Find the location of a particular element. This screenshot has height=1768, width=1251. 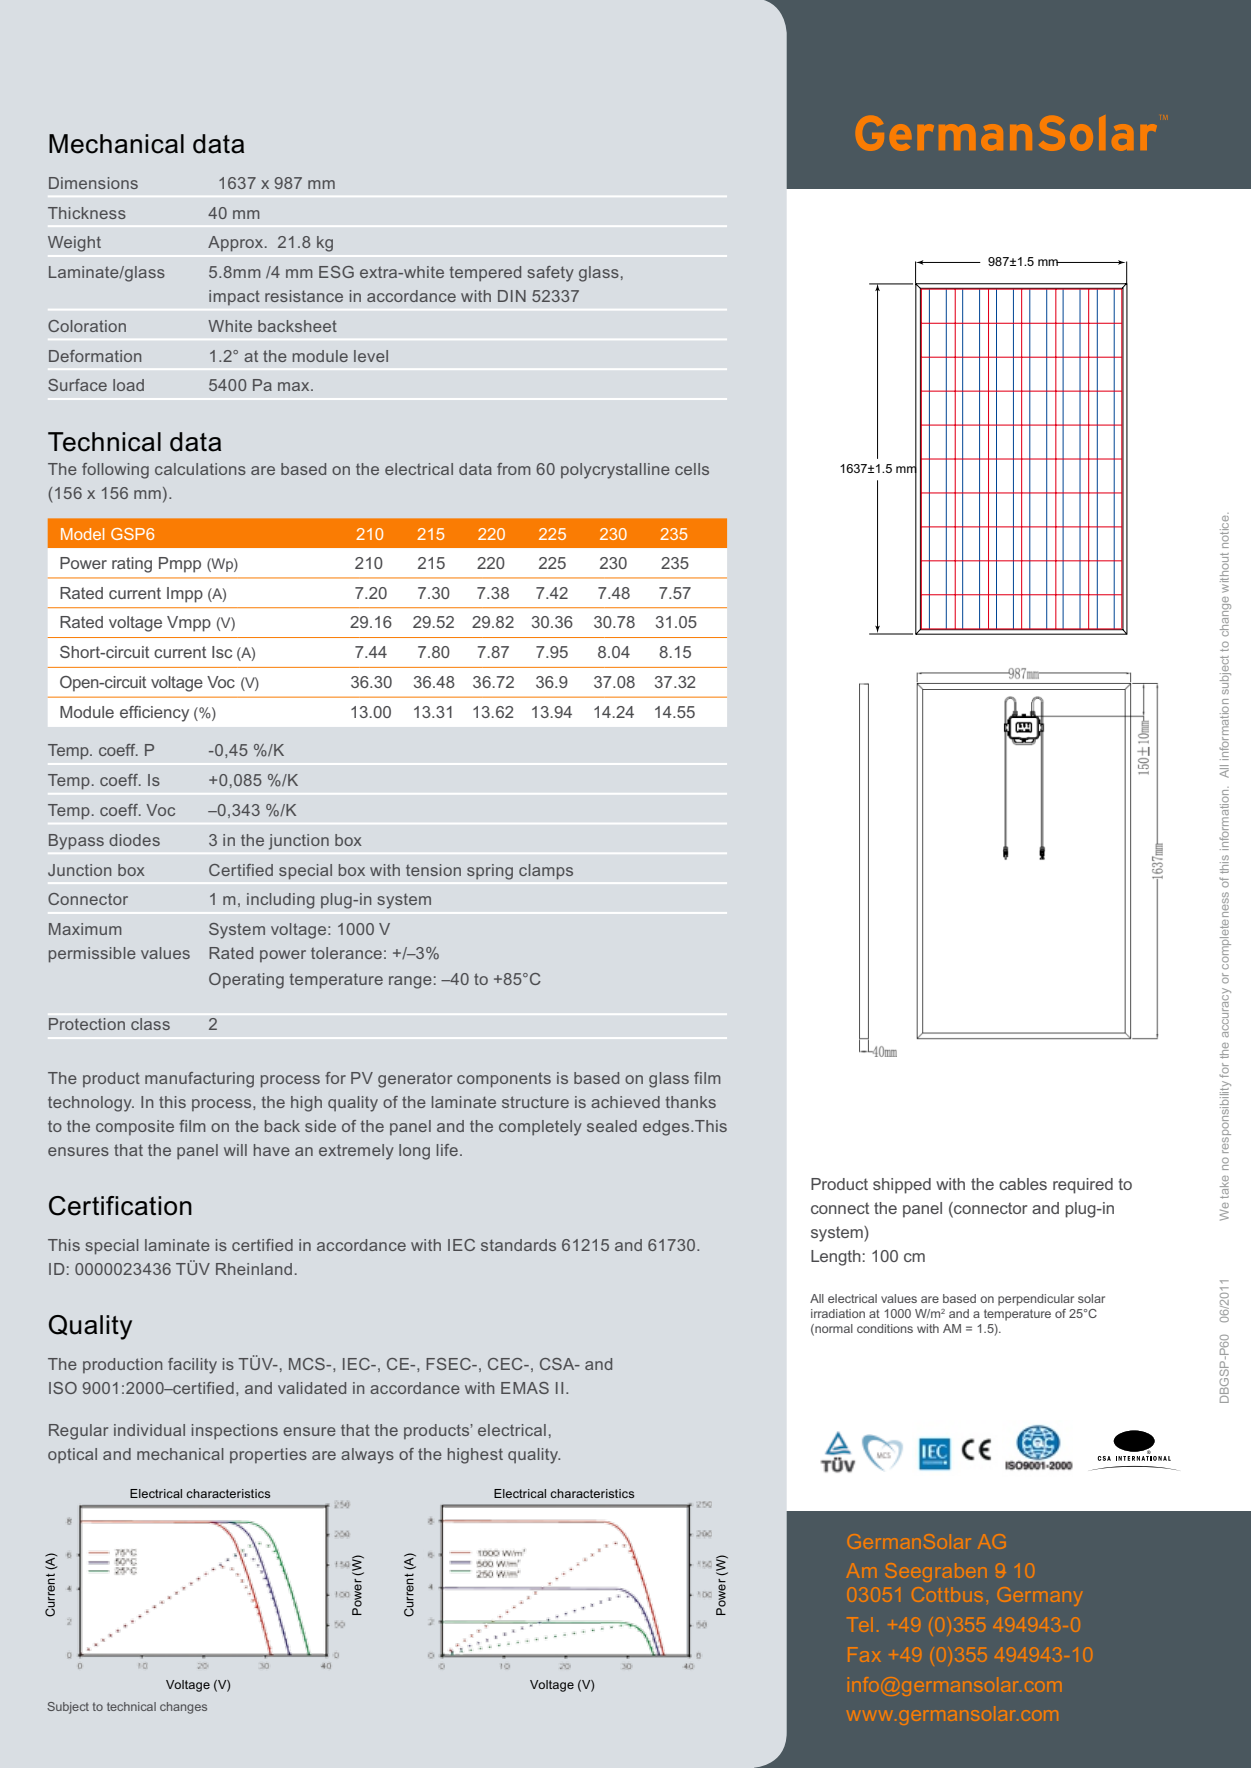

safety is located at coordinates (551, 274).
